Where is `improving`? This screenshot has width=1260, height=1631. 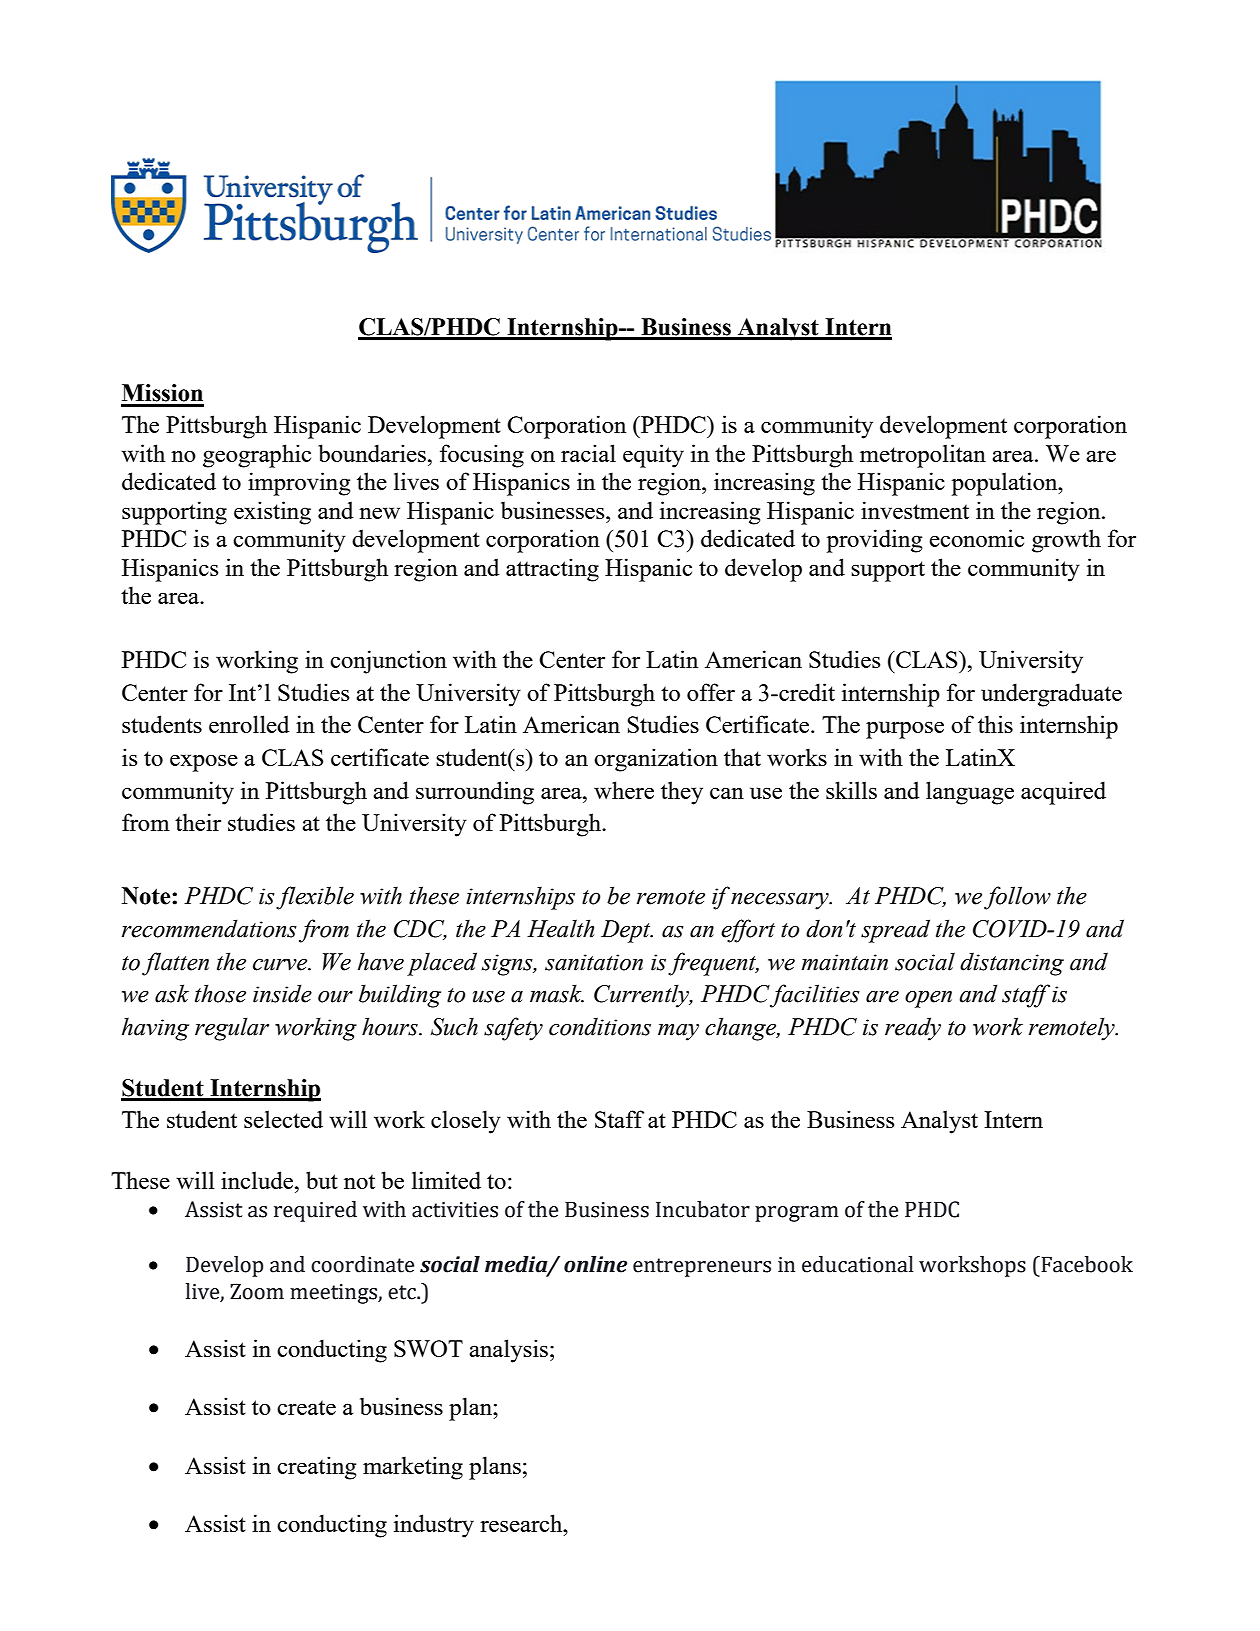 improving is located at coordinates (299, 484).
